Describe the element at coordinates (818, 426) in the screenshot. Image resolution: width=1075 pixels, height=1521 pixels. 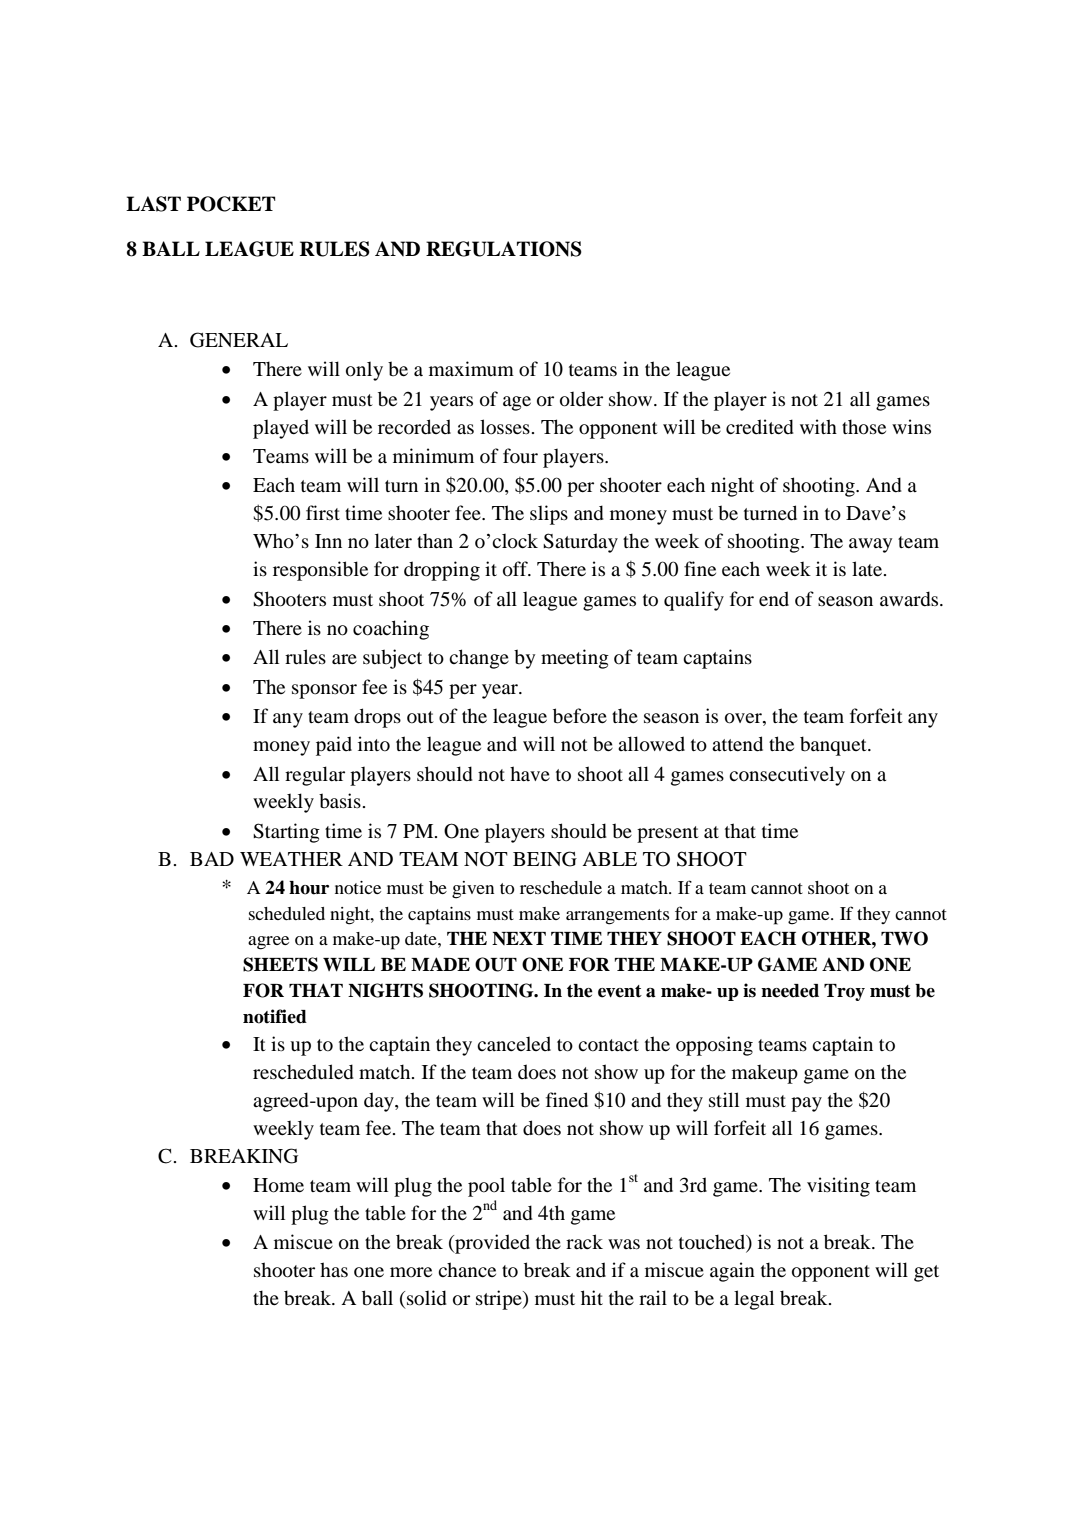
I see `with` at that location.
